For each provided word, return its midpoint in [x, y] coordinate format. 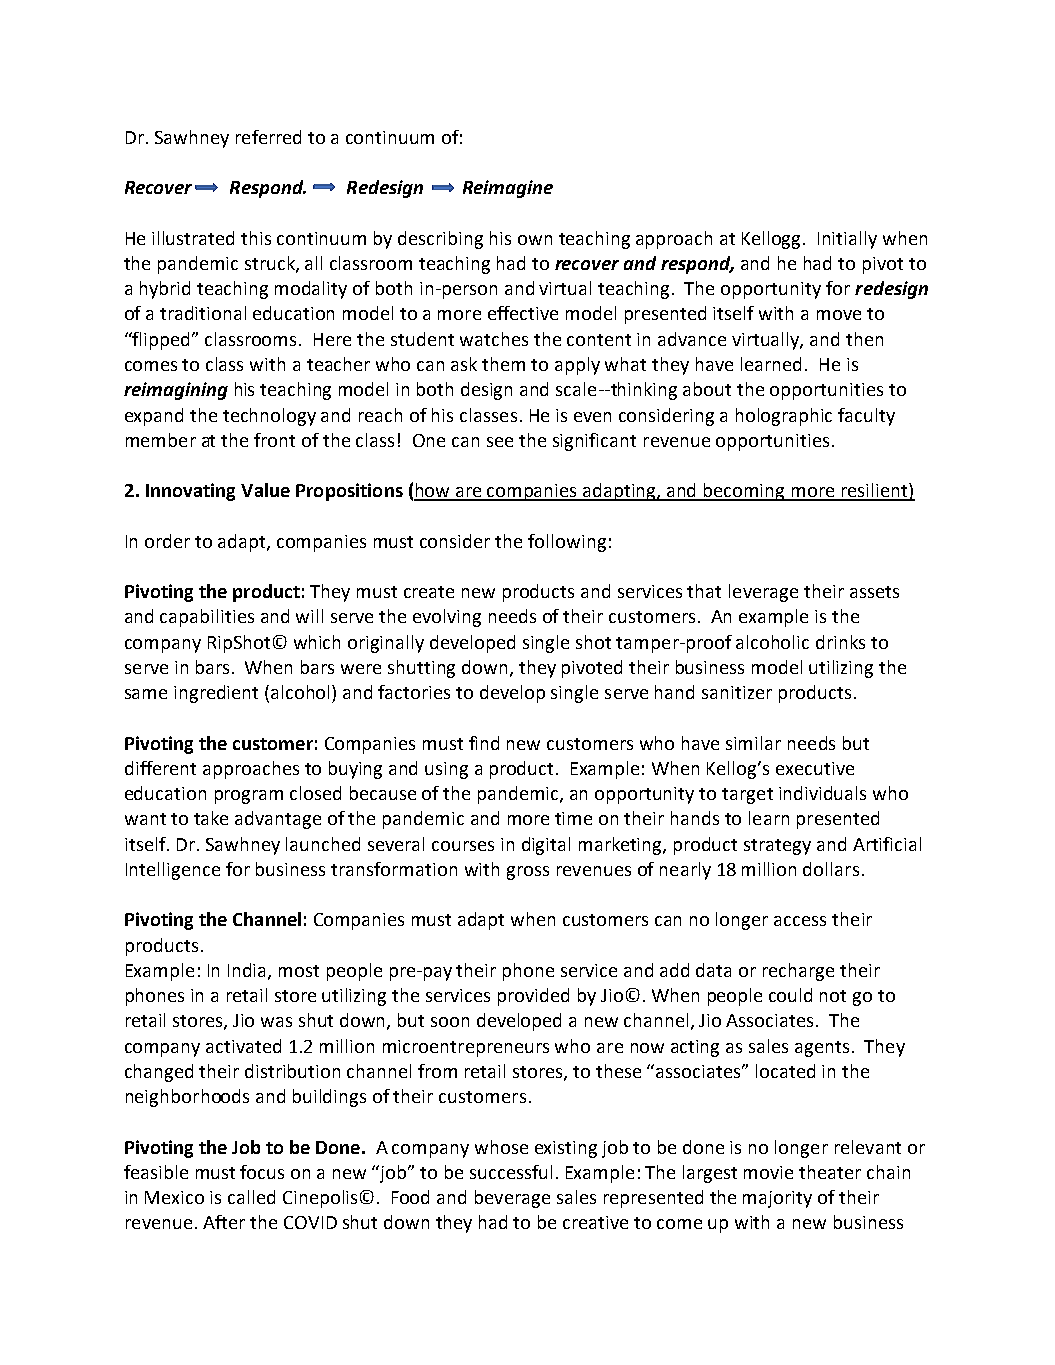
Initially [847, 240]
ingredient [216, 694]
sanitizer [737, 692]
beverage [512, 1199]
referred [268, 137]
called [251, 1197]
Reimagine [508, 189]
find [484, 743]
